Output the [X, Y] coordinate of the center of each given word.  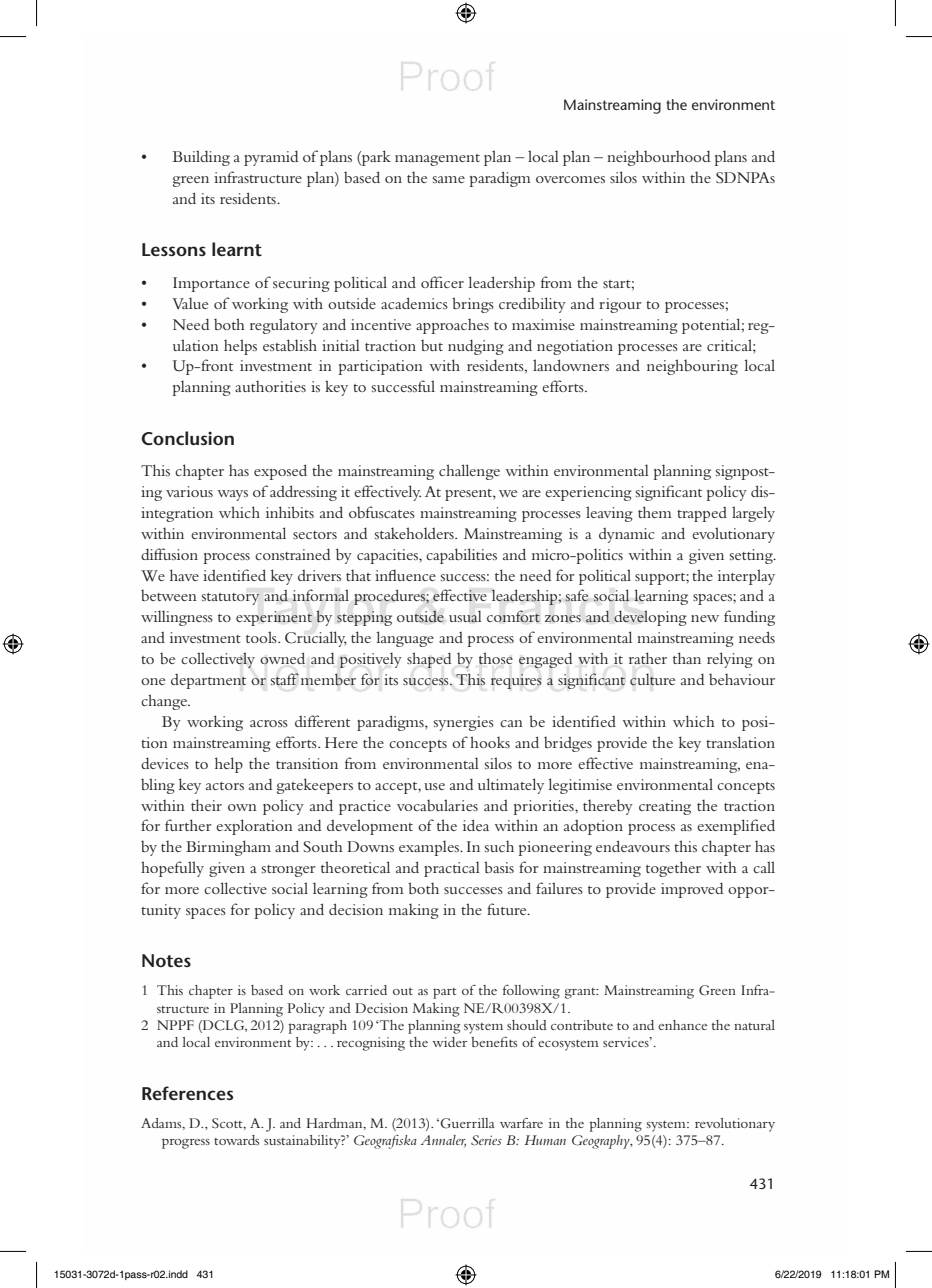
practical [452, 869]
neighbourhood [659, 158]
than [687, 658]
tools [262, 637]
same [449, 179]
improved [692, 890]
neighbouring [692, 367]
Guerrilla [467, 1123]
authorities [270, 386]
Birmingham [228, 848]
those [496, 658]
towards [236, 1140]
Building [201, 158]
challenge [469, 472]
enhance [682, 1025]
